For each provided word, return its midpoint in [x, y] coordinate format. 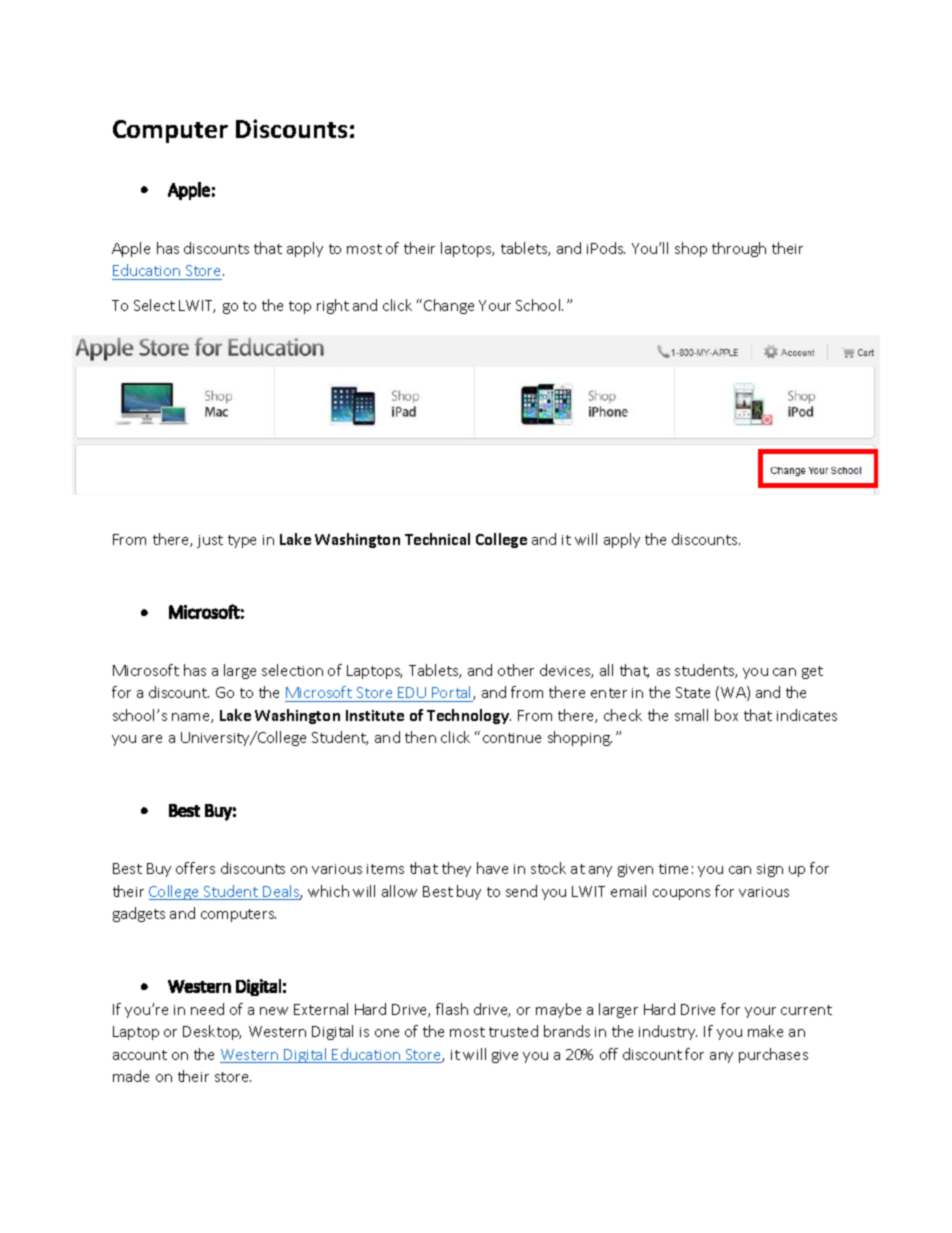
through [739, 249]
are [152, 739]
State [693, 692]
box [726, 715]
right [333, 306]
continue [512, 738]
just [210, 541]
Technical [437, 539]
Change [449, 306]
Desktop [212, 1032]
